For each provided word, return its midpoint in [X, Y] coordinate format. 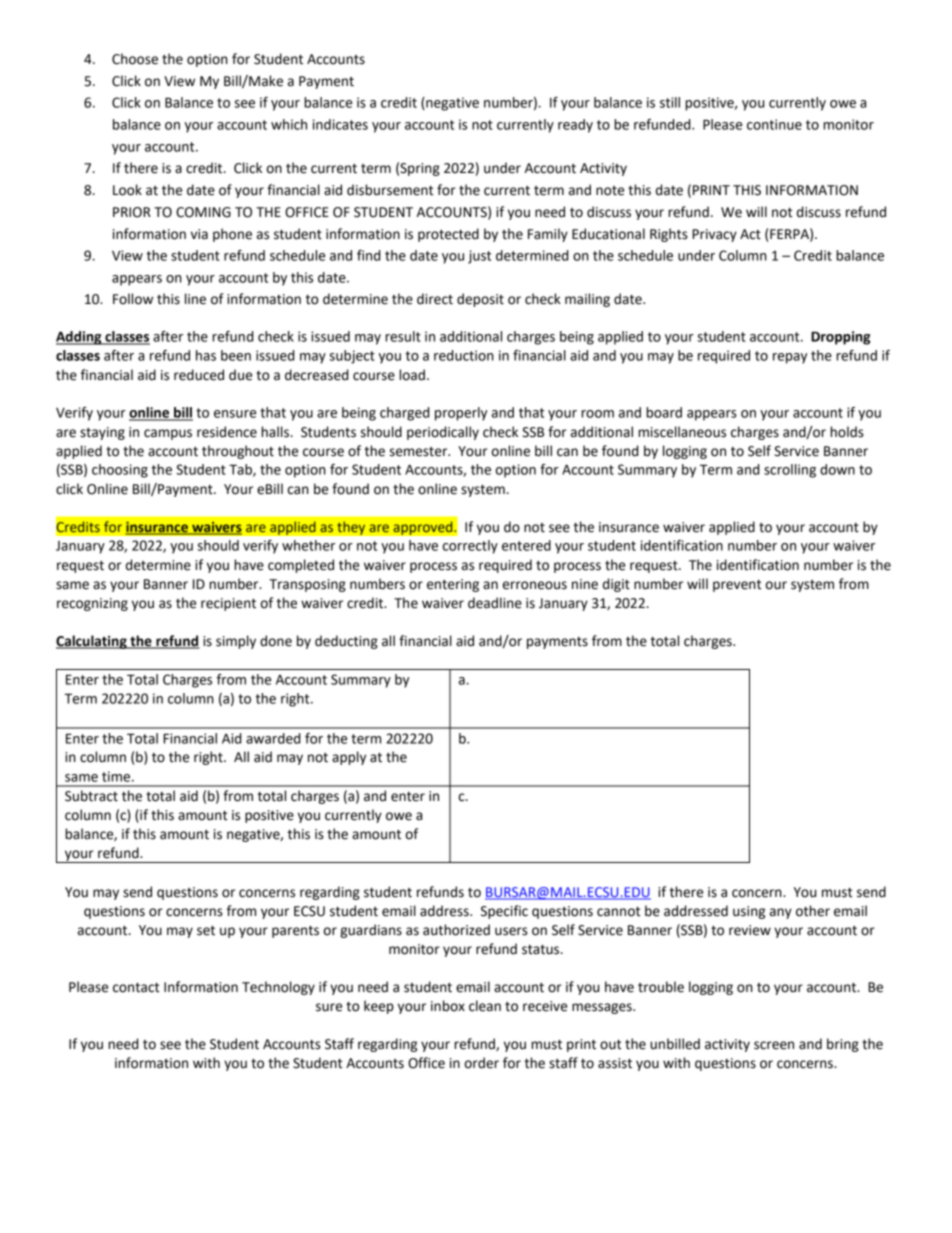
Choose [135, 59]
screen [774, 1045]
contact [136, 988]
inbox [448, 1006]
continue [774, 124]
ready [575, 126]
